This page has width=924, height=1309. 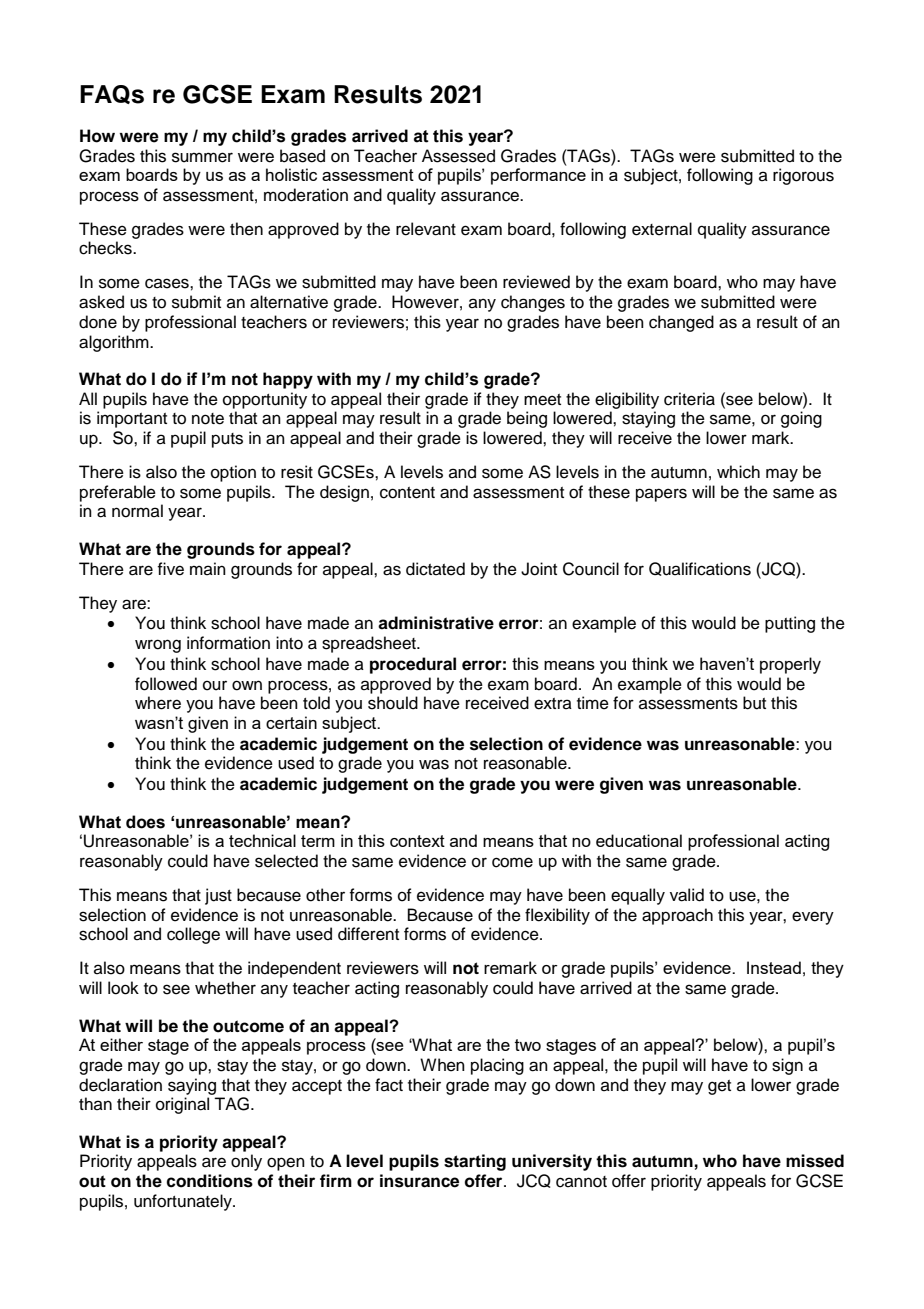 What do you see at coordinates (166, 684) in the page?
I see `followed` at bounding box center [166, 684].
